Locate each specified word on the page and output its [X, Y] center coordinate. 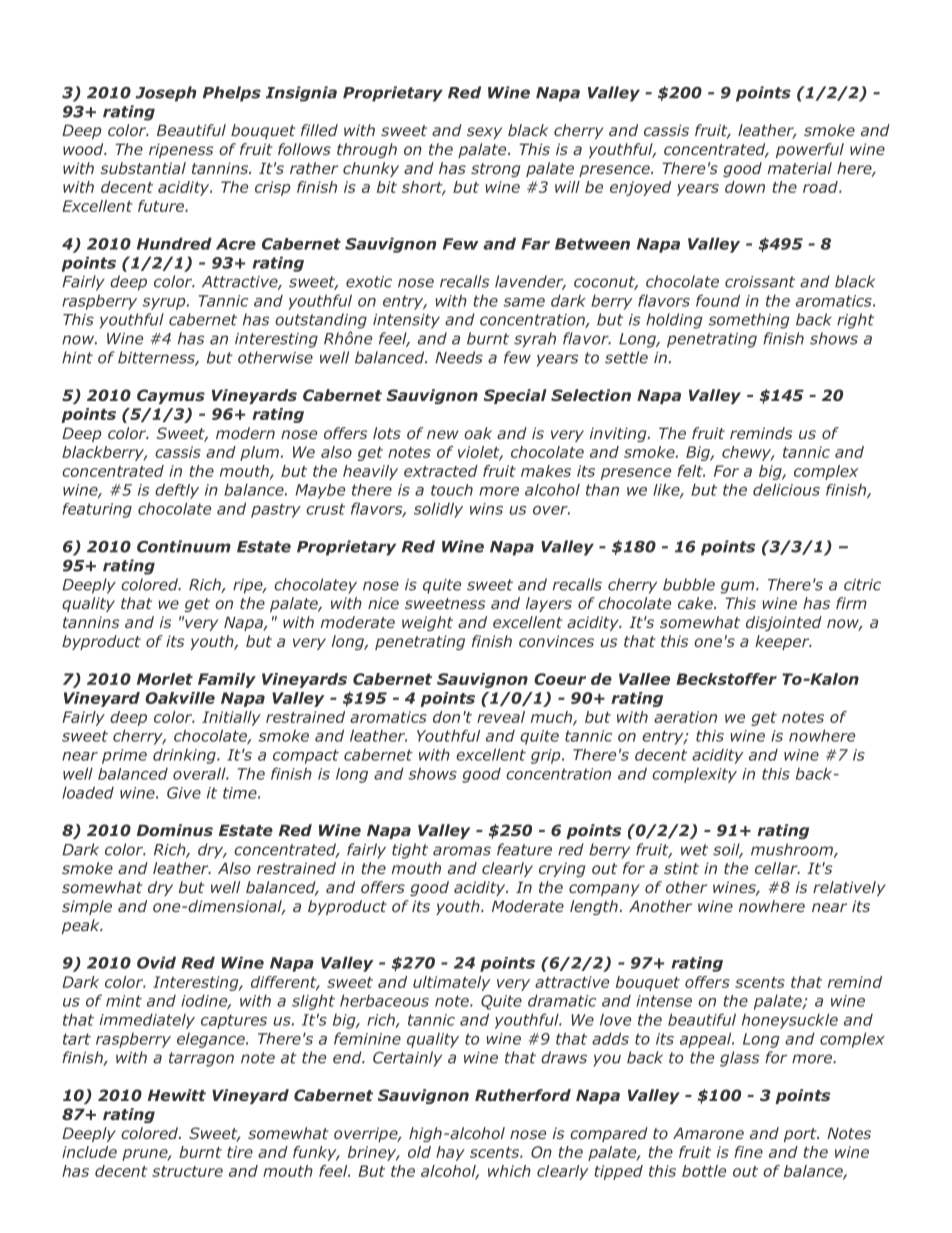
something [749, 321]
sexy [484, 133]
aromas [462, 851]
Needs [459, 357]
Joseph [165, 94]
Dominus [175, 830]
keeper [783, 642]
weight [427, 623]
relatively [849, 888]
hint [77, 357]
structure [187, 1171]
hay [450, 1153]
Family [227, 680]
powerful [810, 150]
